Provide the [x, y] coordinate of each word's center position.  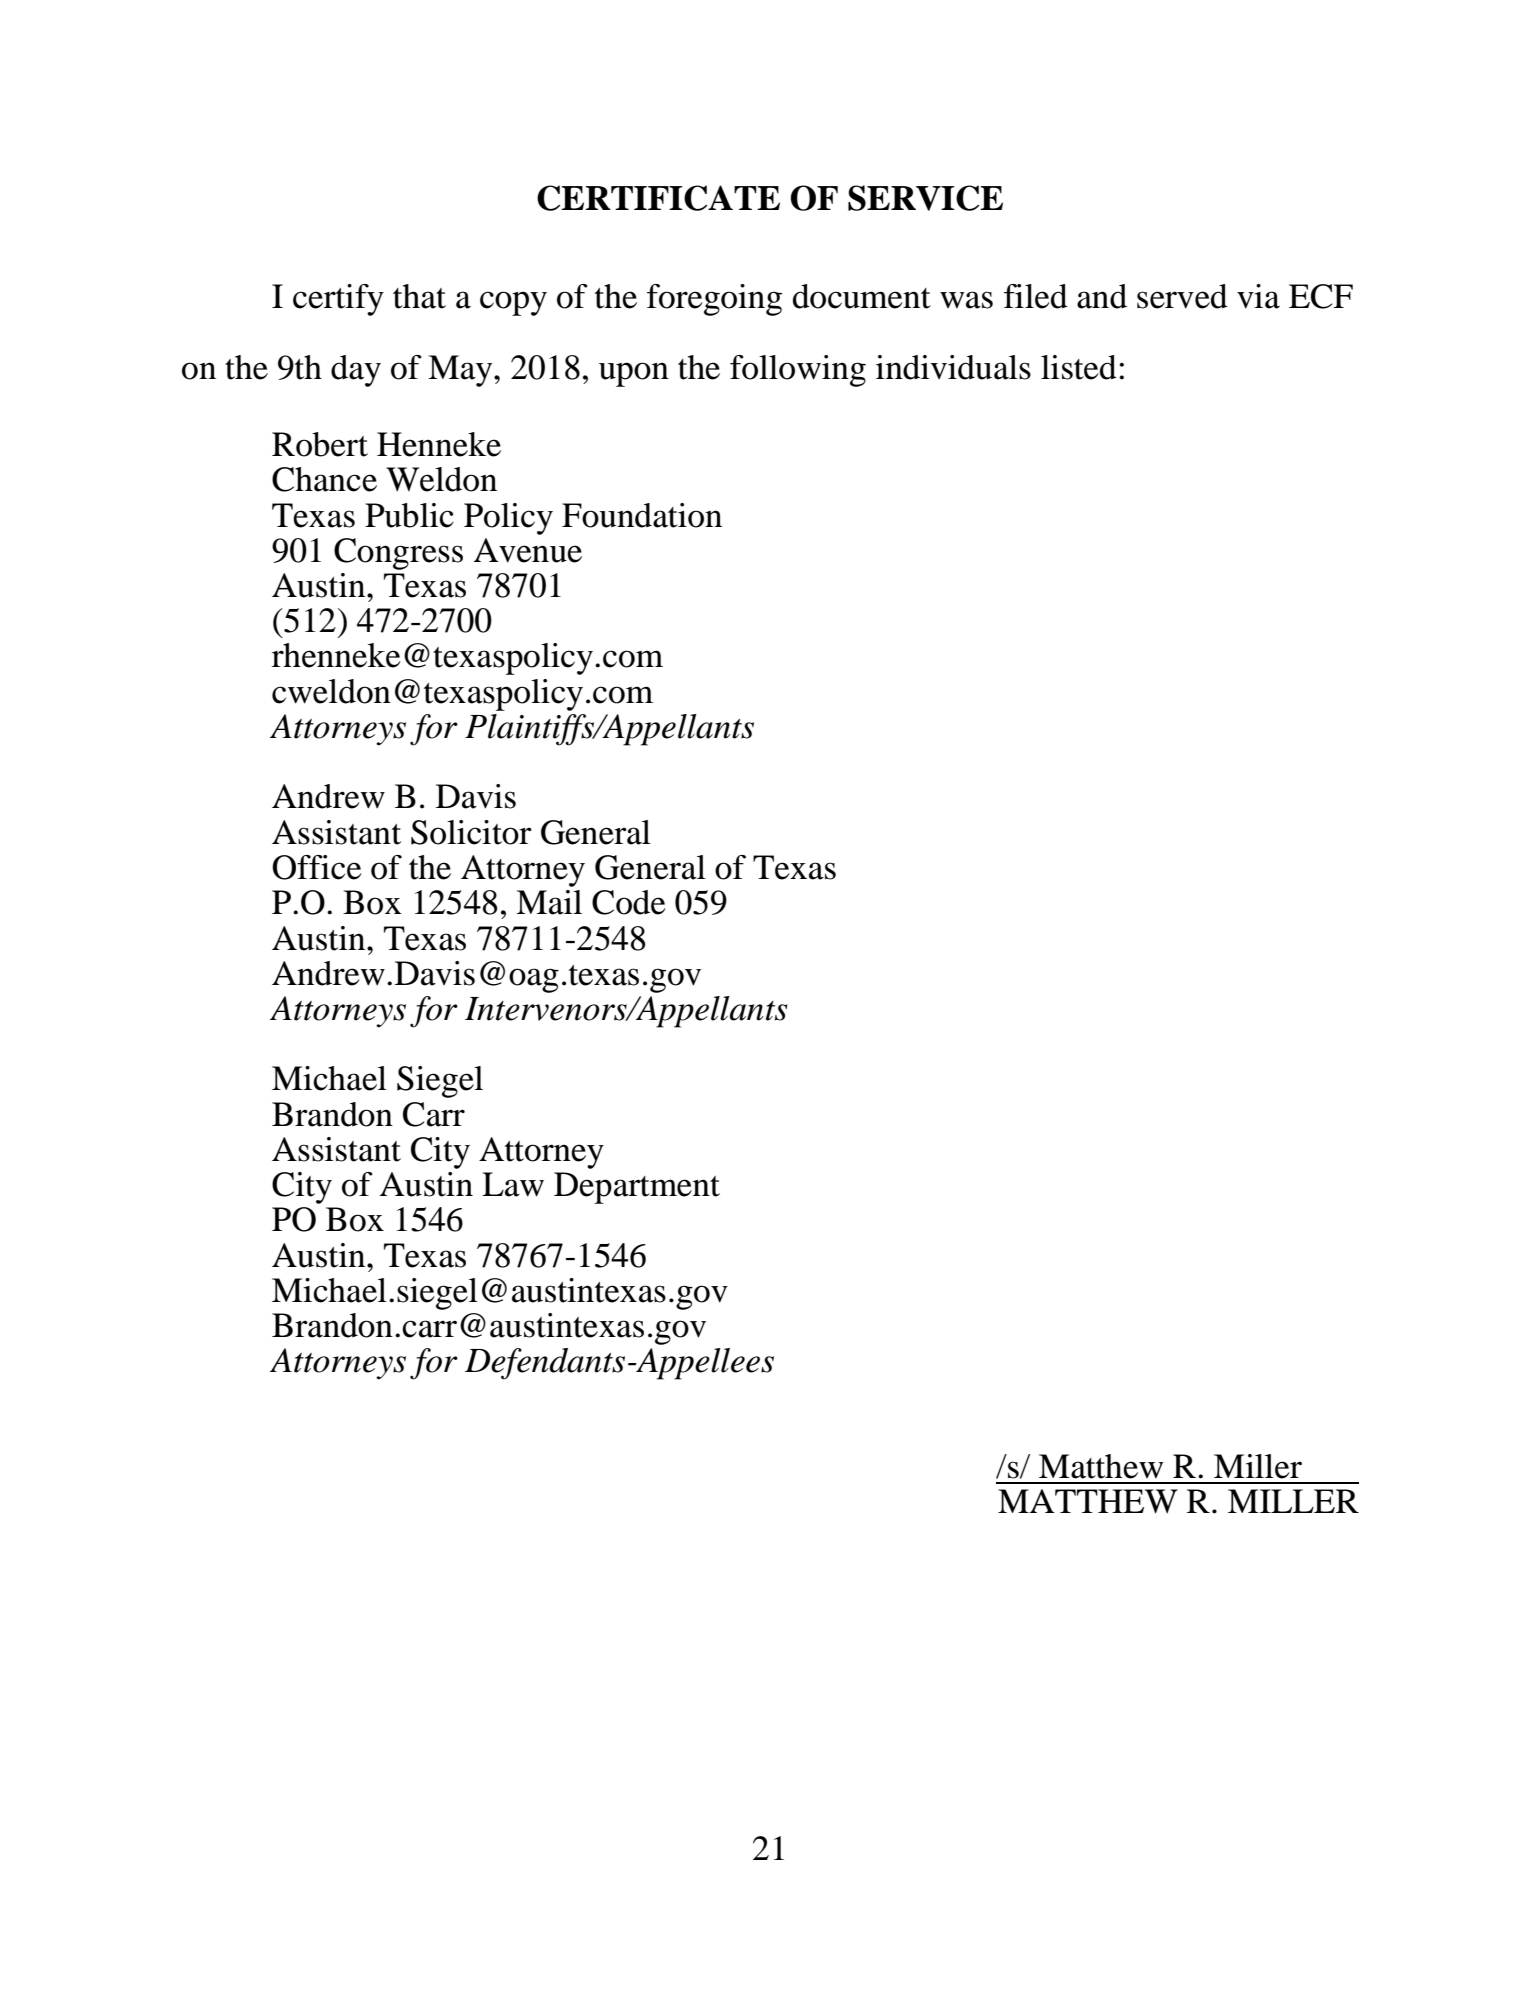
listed [1079, 367]
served [1182, 296]
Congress [398, 554]
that [419, 296]
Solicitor [471, 832]
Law [513, 1184]
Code [629, 902]
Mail [549, 902]
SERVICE [925, 198]
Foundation [642, 515]
